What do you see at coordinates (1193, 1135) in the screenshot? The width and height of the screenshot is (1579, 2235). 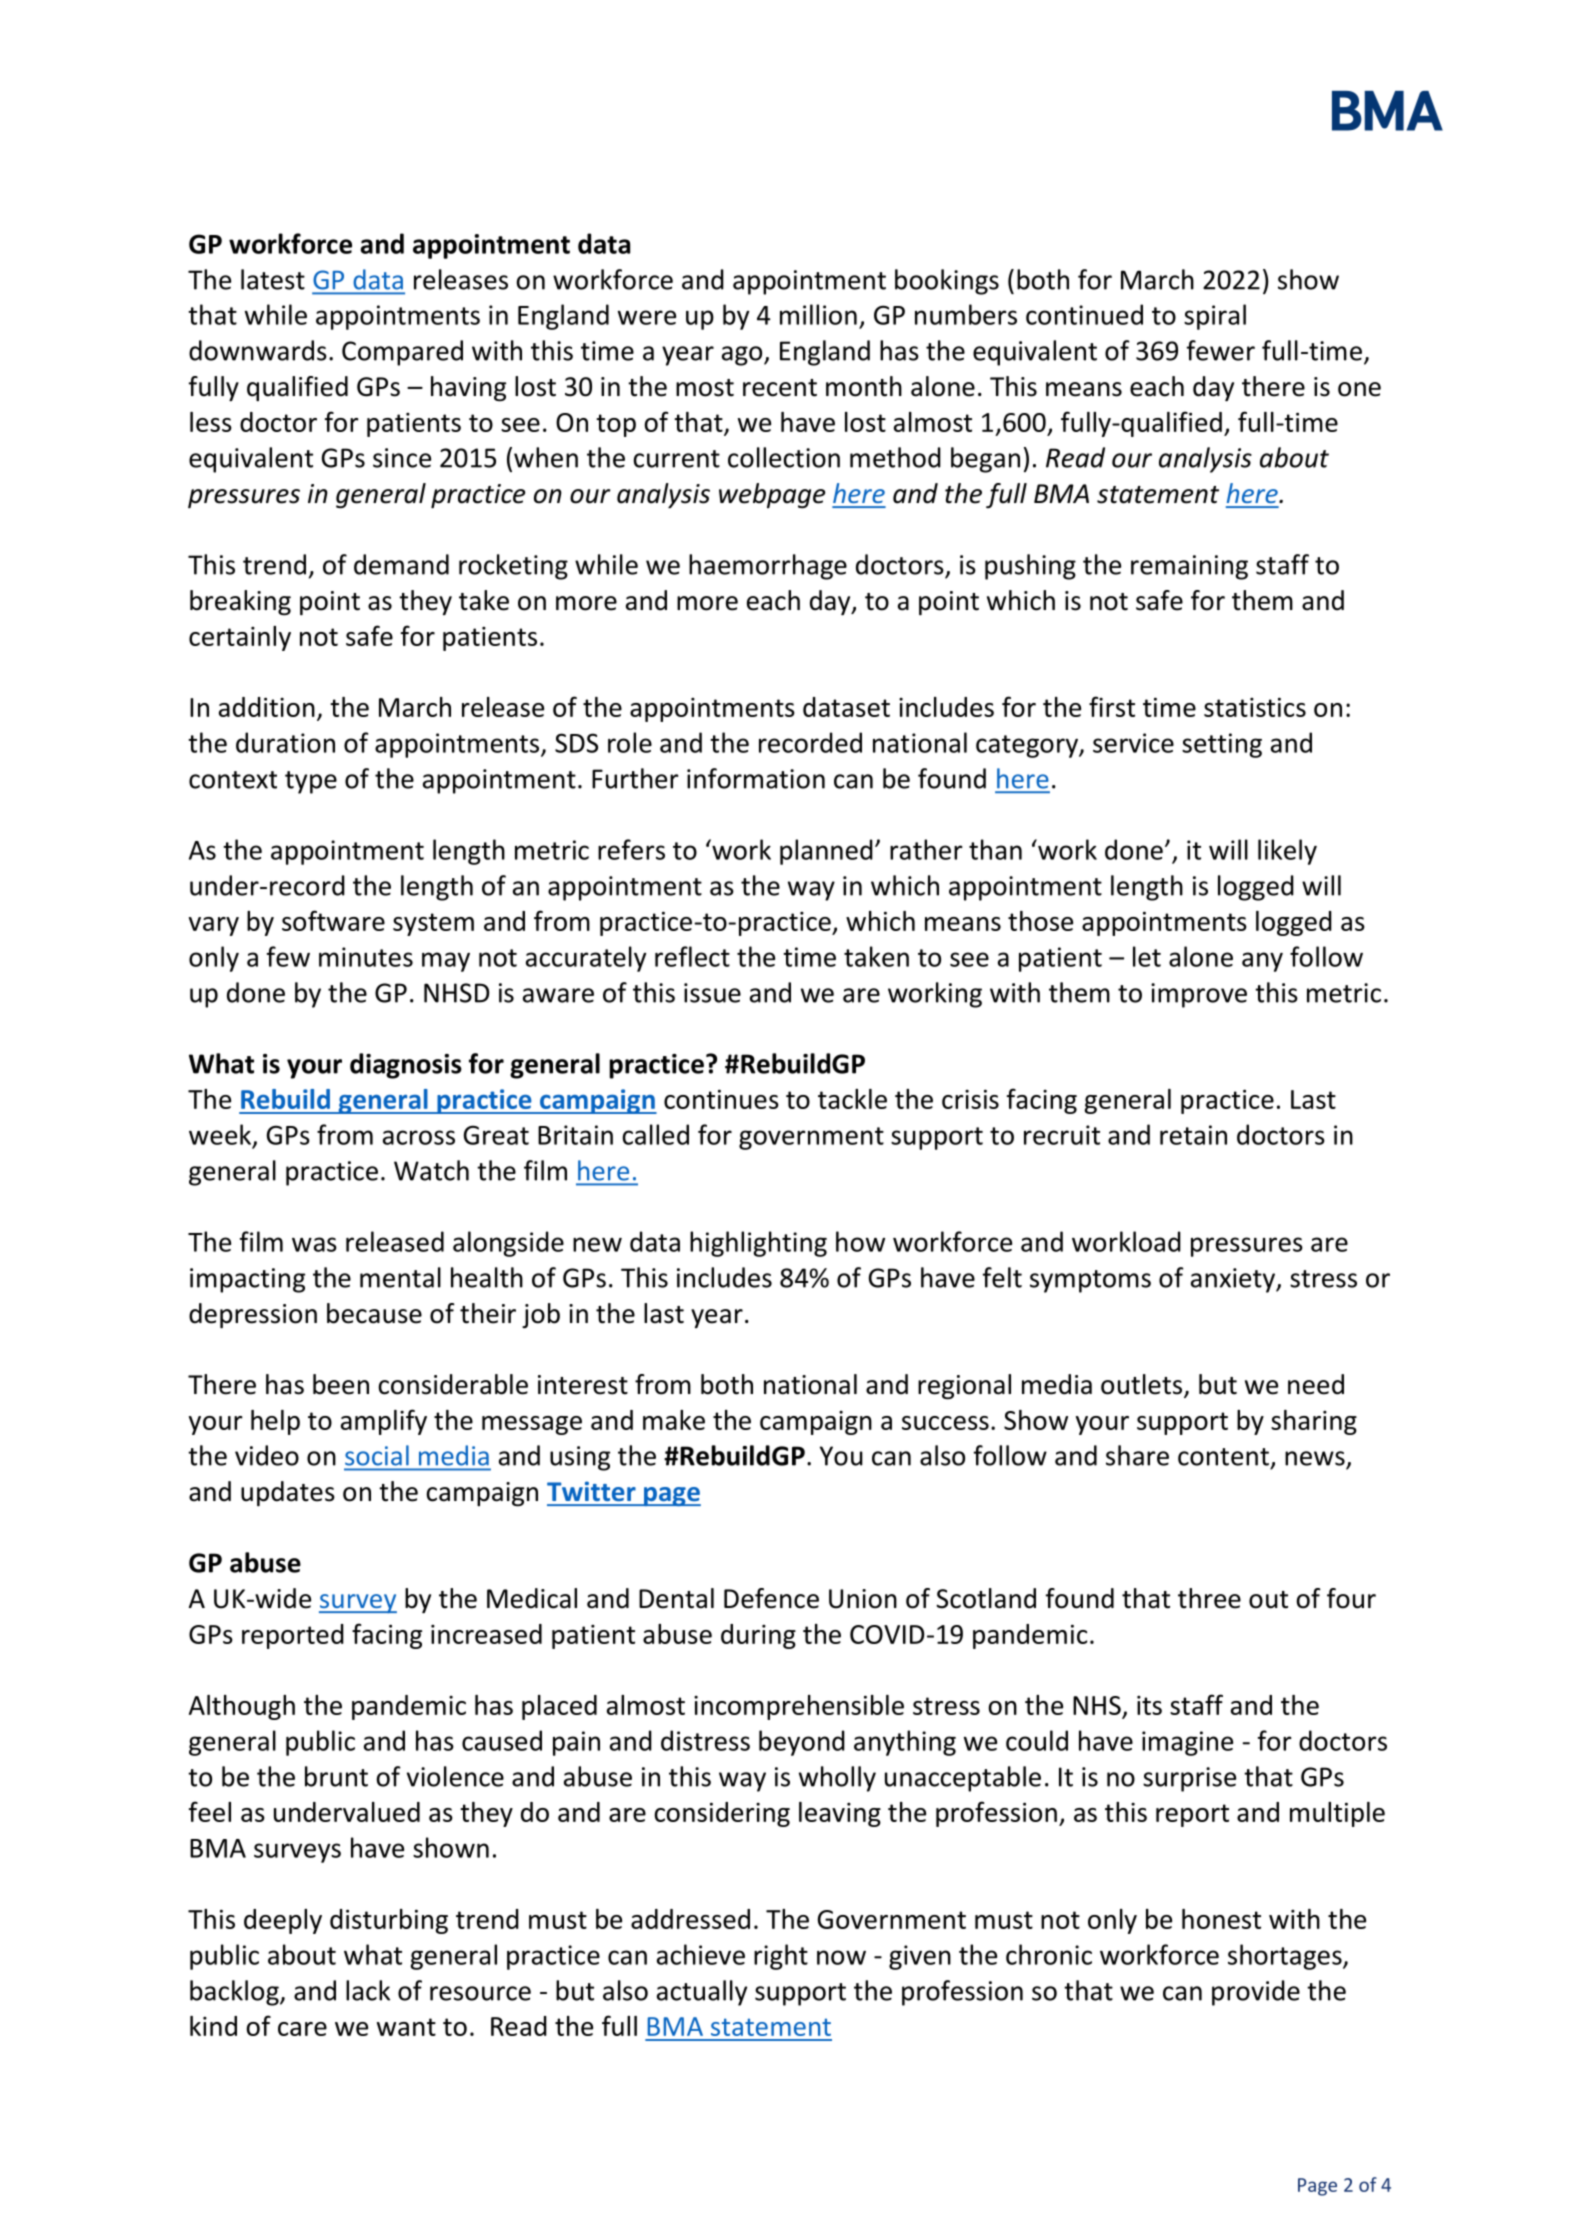 I see `retain` at bounding box center [1193, 1135].
